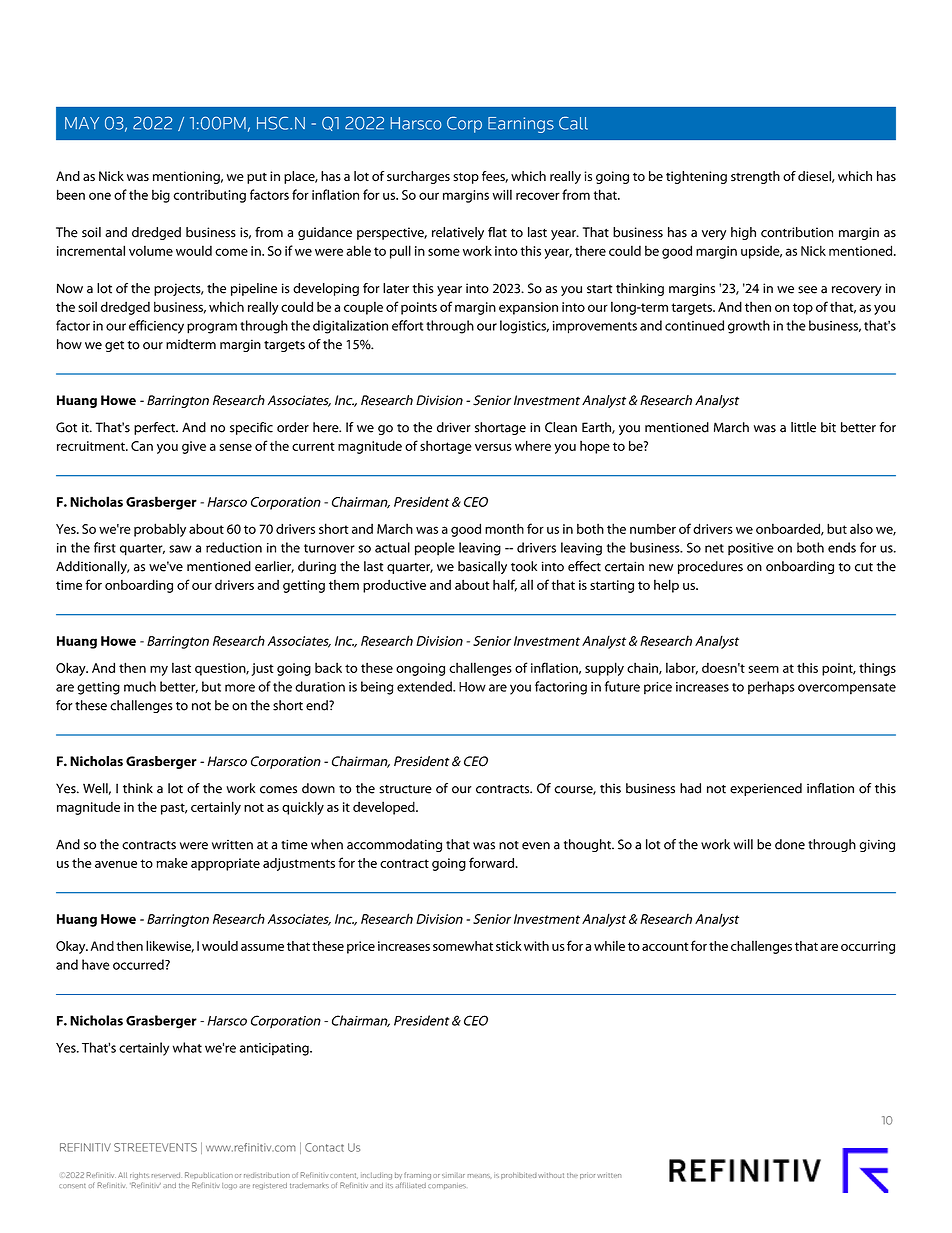 This screenshot has height=1233, width=952. Describe the element at coordinates (803, 427) in the screenshot. I see `little` at that location.
